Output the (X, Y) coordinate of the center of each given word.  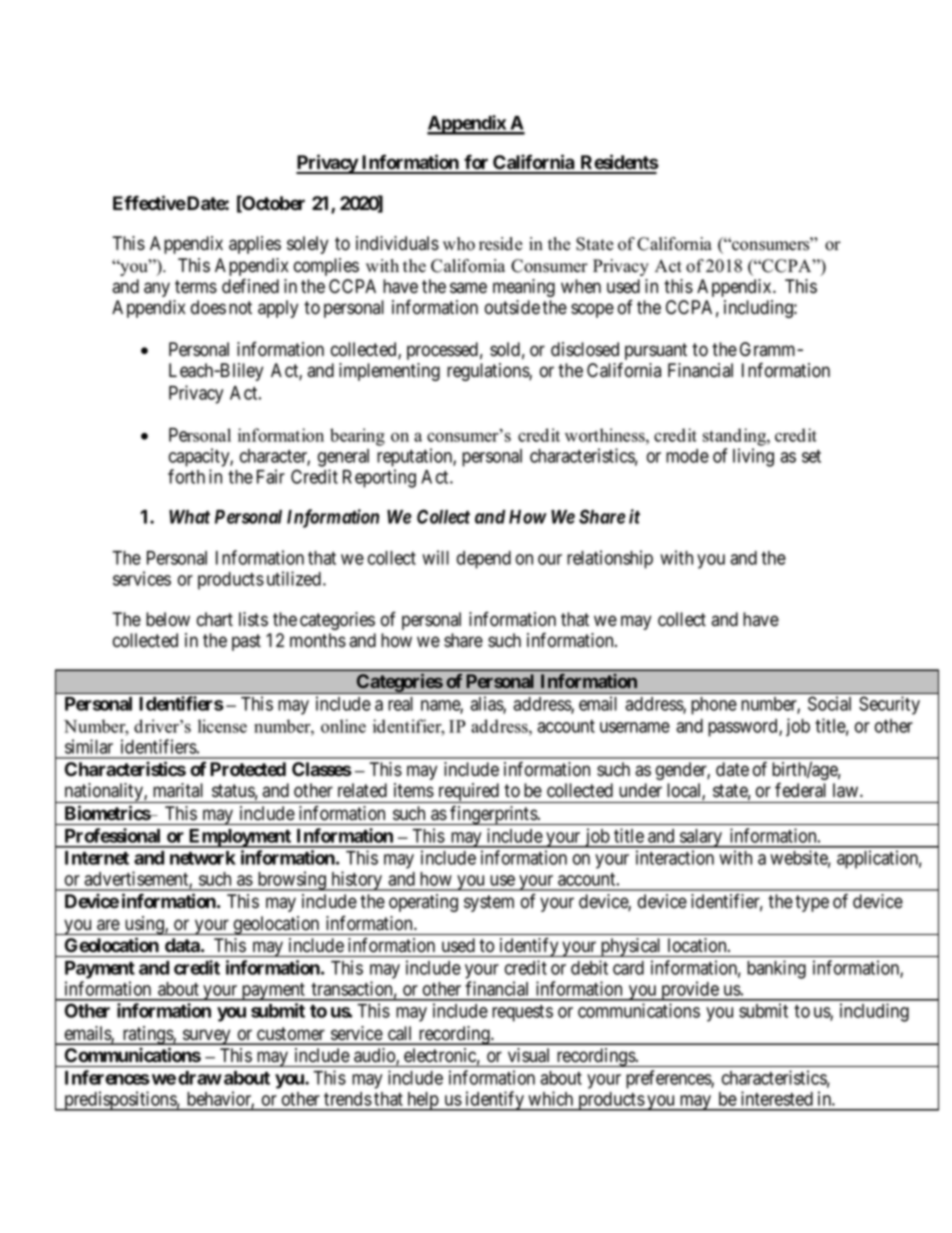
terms (196, 287)
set (811, 456)
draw (200, 1078)
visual (528, 1055)
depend (484, 560)
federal (800, 790)
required (468, 793)
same (468, 288)
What (189, 517)
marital (178, 790)
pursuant (656, 351)
